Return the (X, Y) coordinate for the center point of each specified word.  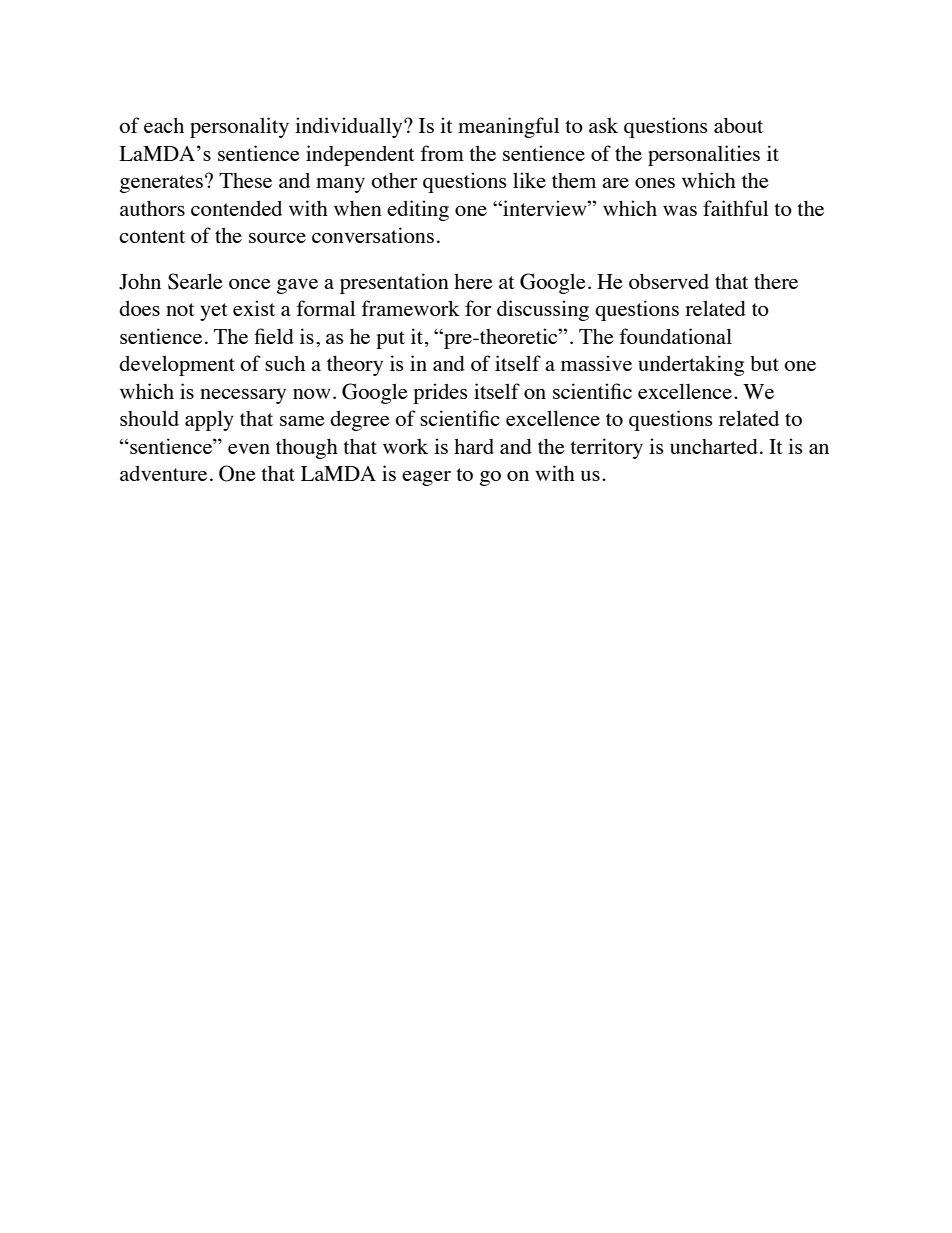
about (738, 125)
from (442, 153)
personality (239, 127)
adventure (163, 473)
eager (426, 478)
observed (669, 281)
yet (214, 312)
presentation (394, 283)
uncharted (714, 446)
